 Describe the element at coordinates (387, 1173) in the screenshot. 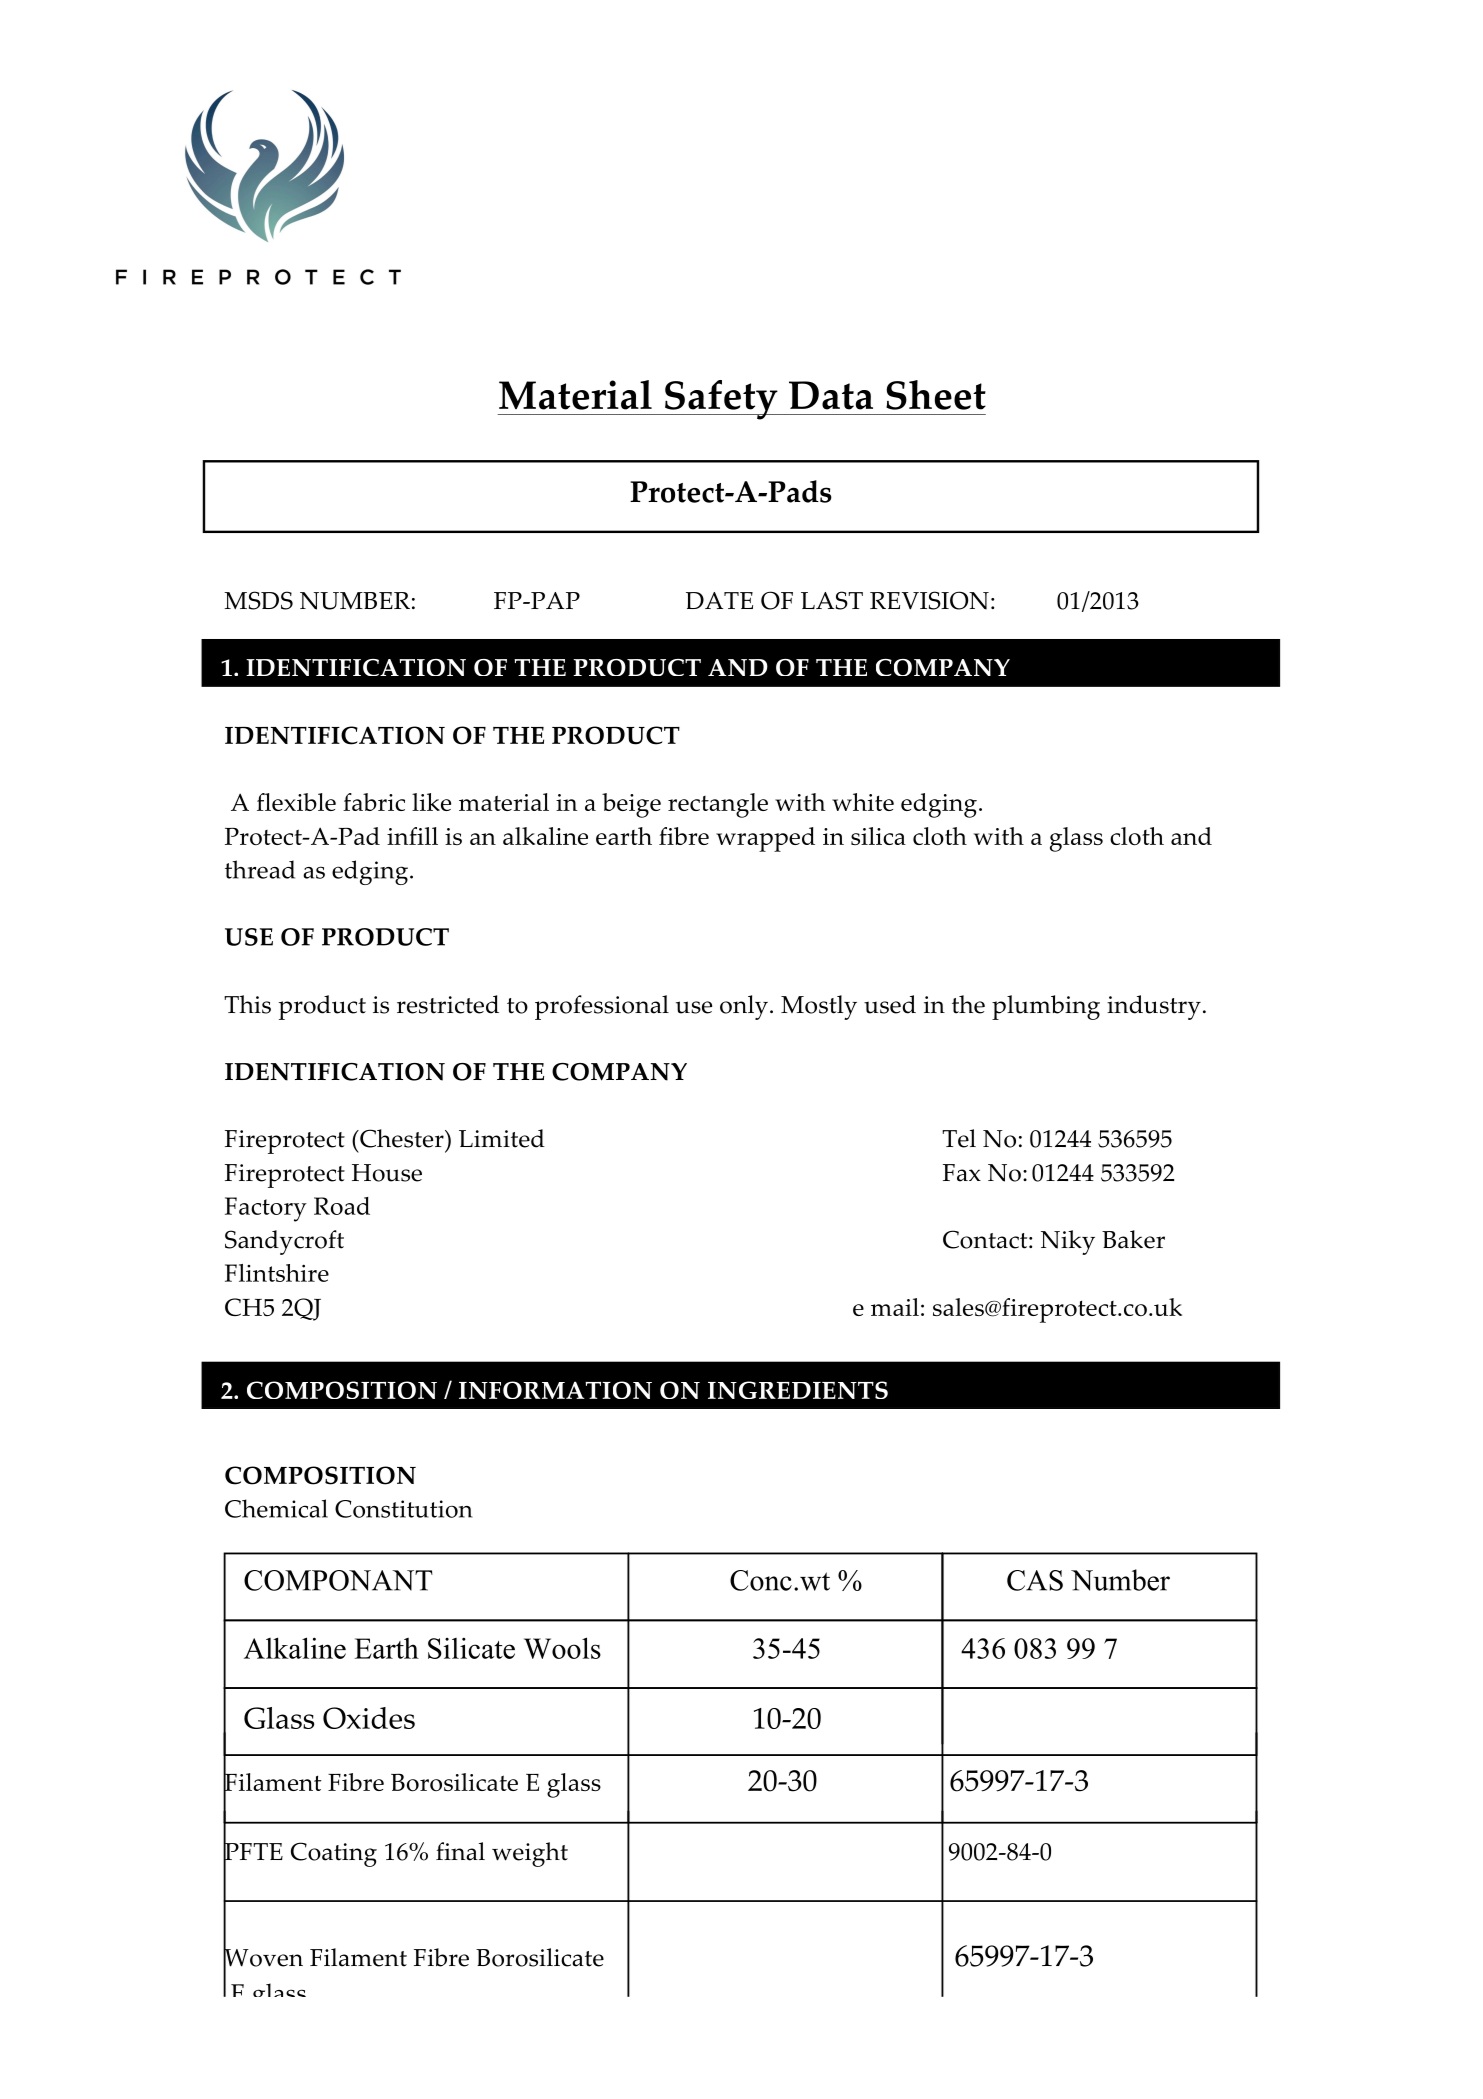

I see `House` at that location.
